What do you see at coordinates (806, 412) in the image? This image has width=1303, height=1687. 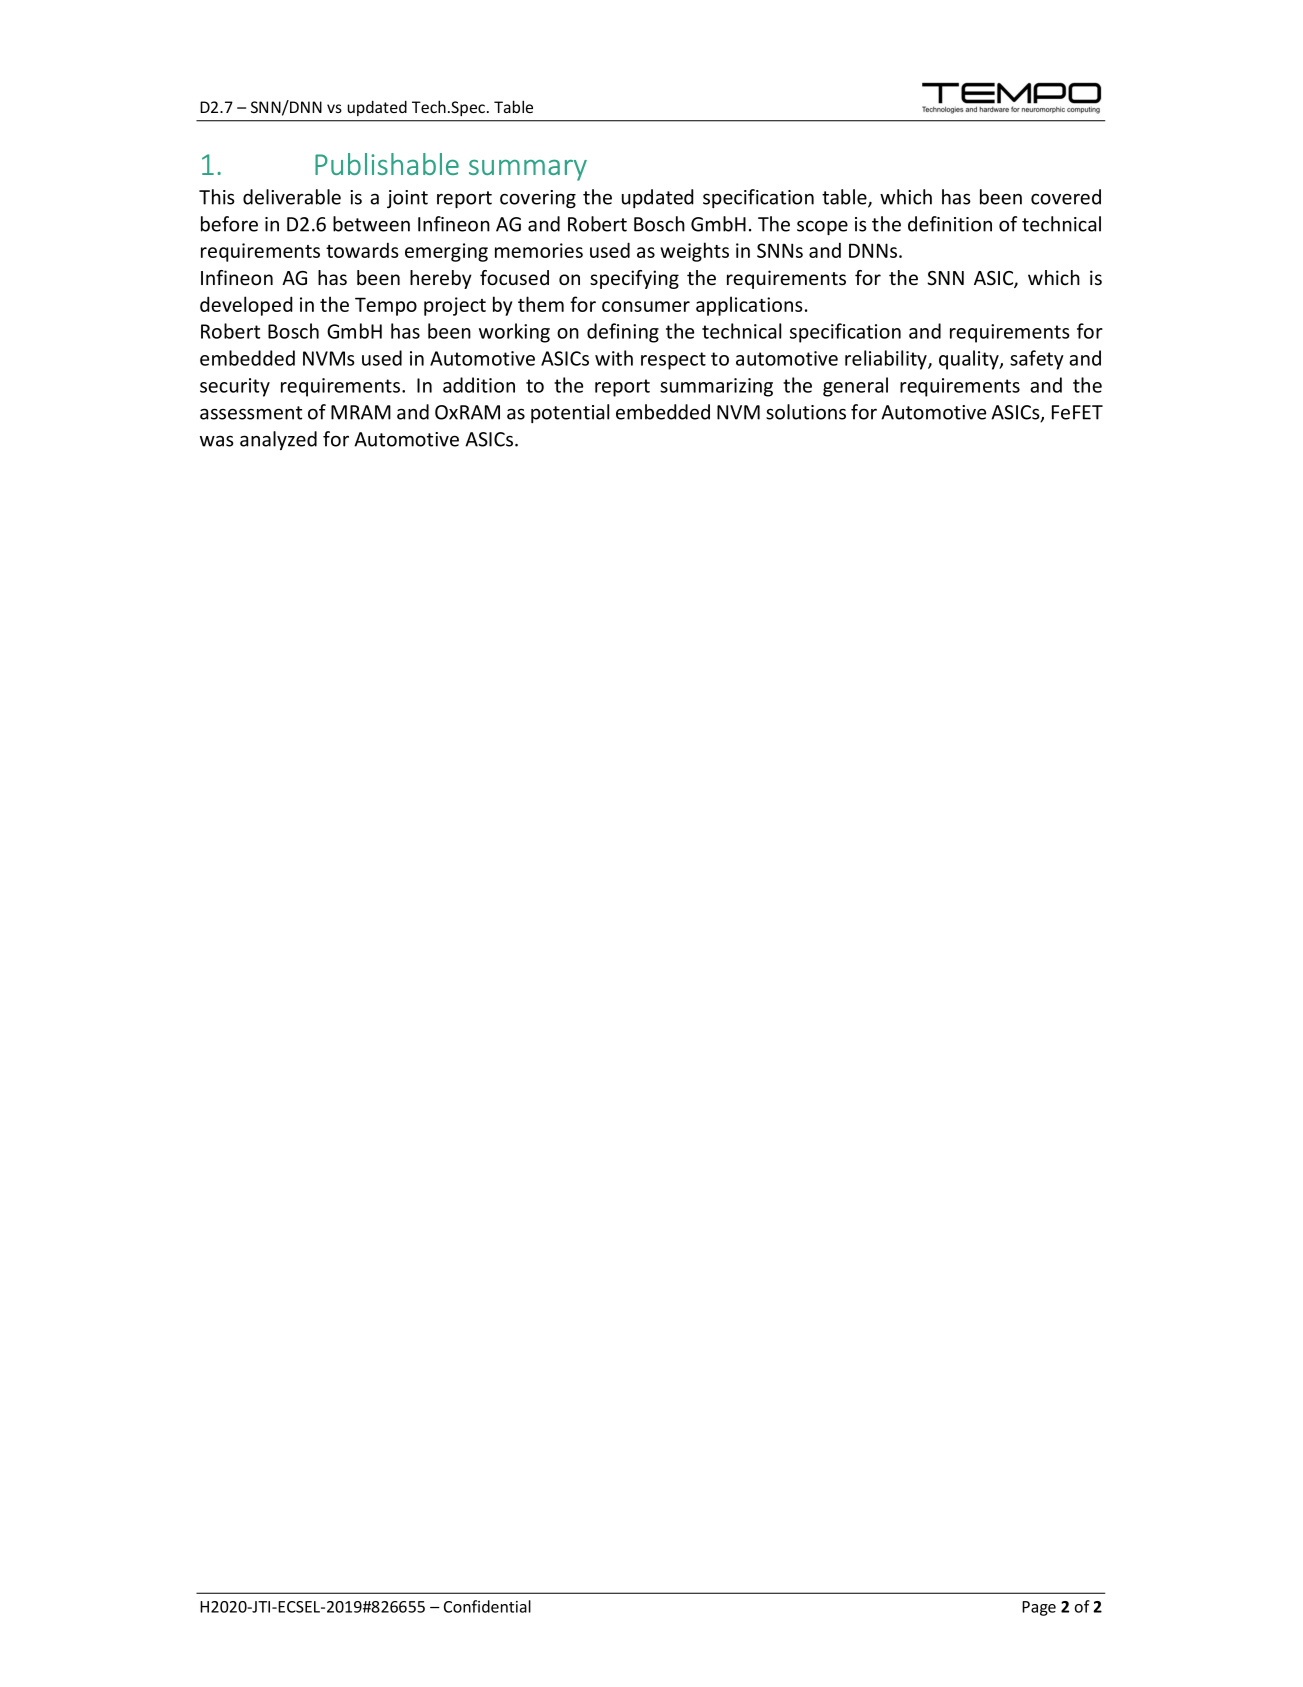 I see `solutions` at bounding box center [806, 412].
